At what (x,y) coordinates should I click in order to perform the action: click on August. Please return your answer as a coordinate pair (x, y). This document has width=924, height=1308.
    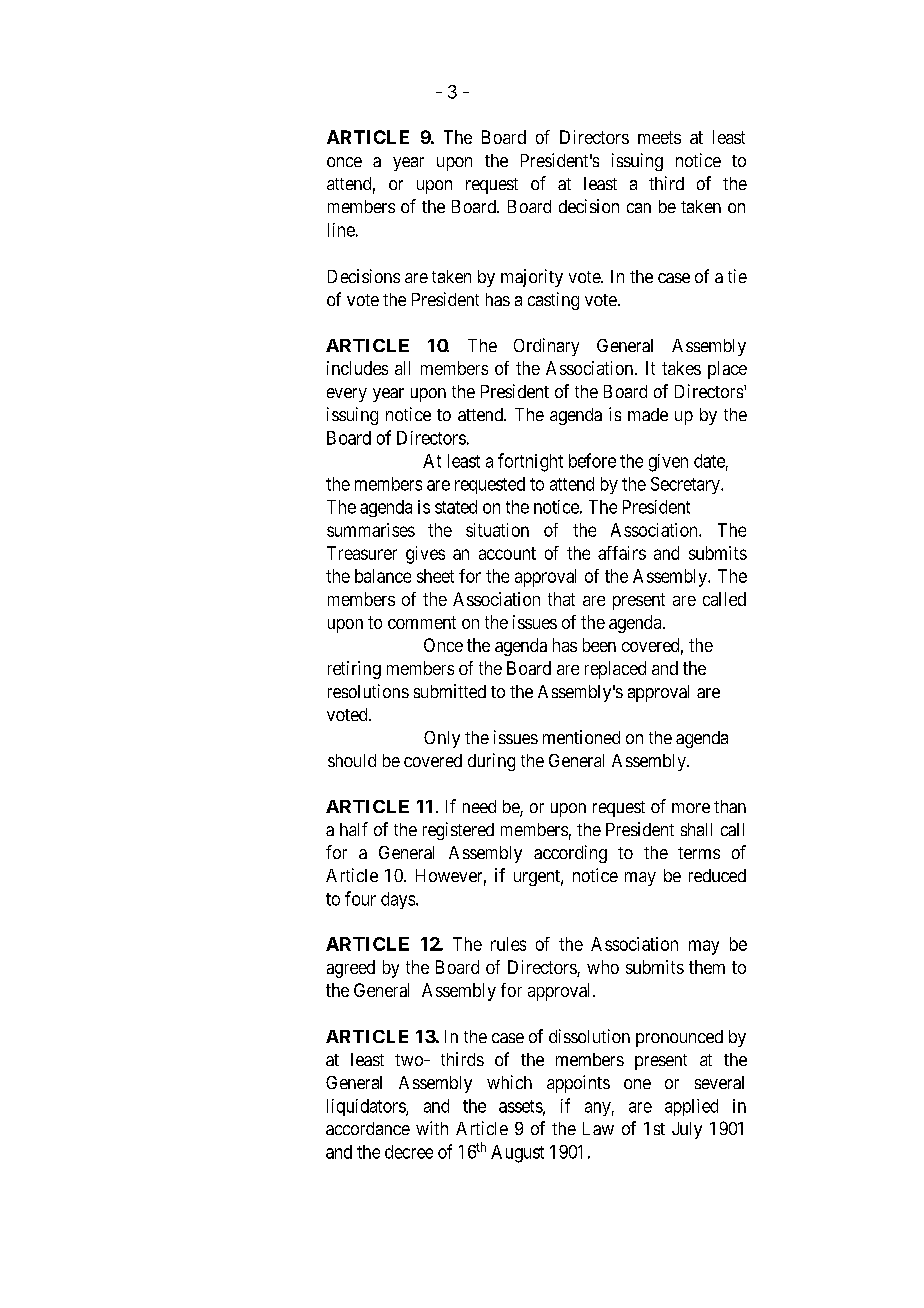
    Looking at the image, I should click on (517, 1154).
